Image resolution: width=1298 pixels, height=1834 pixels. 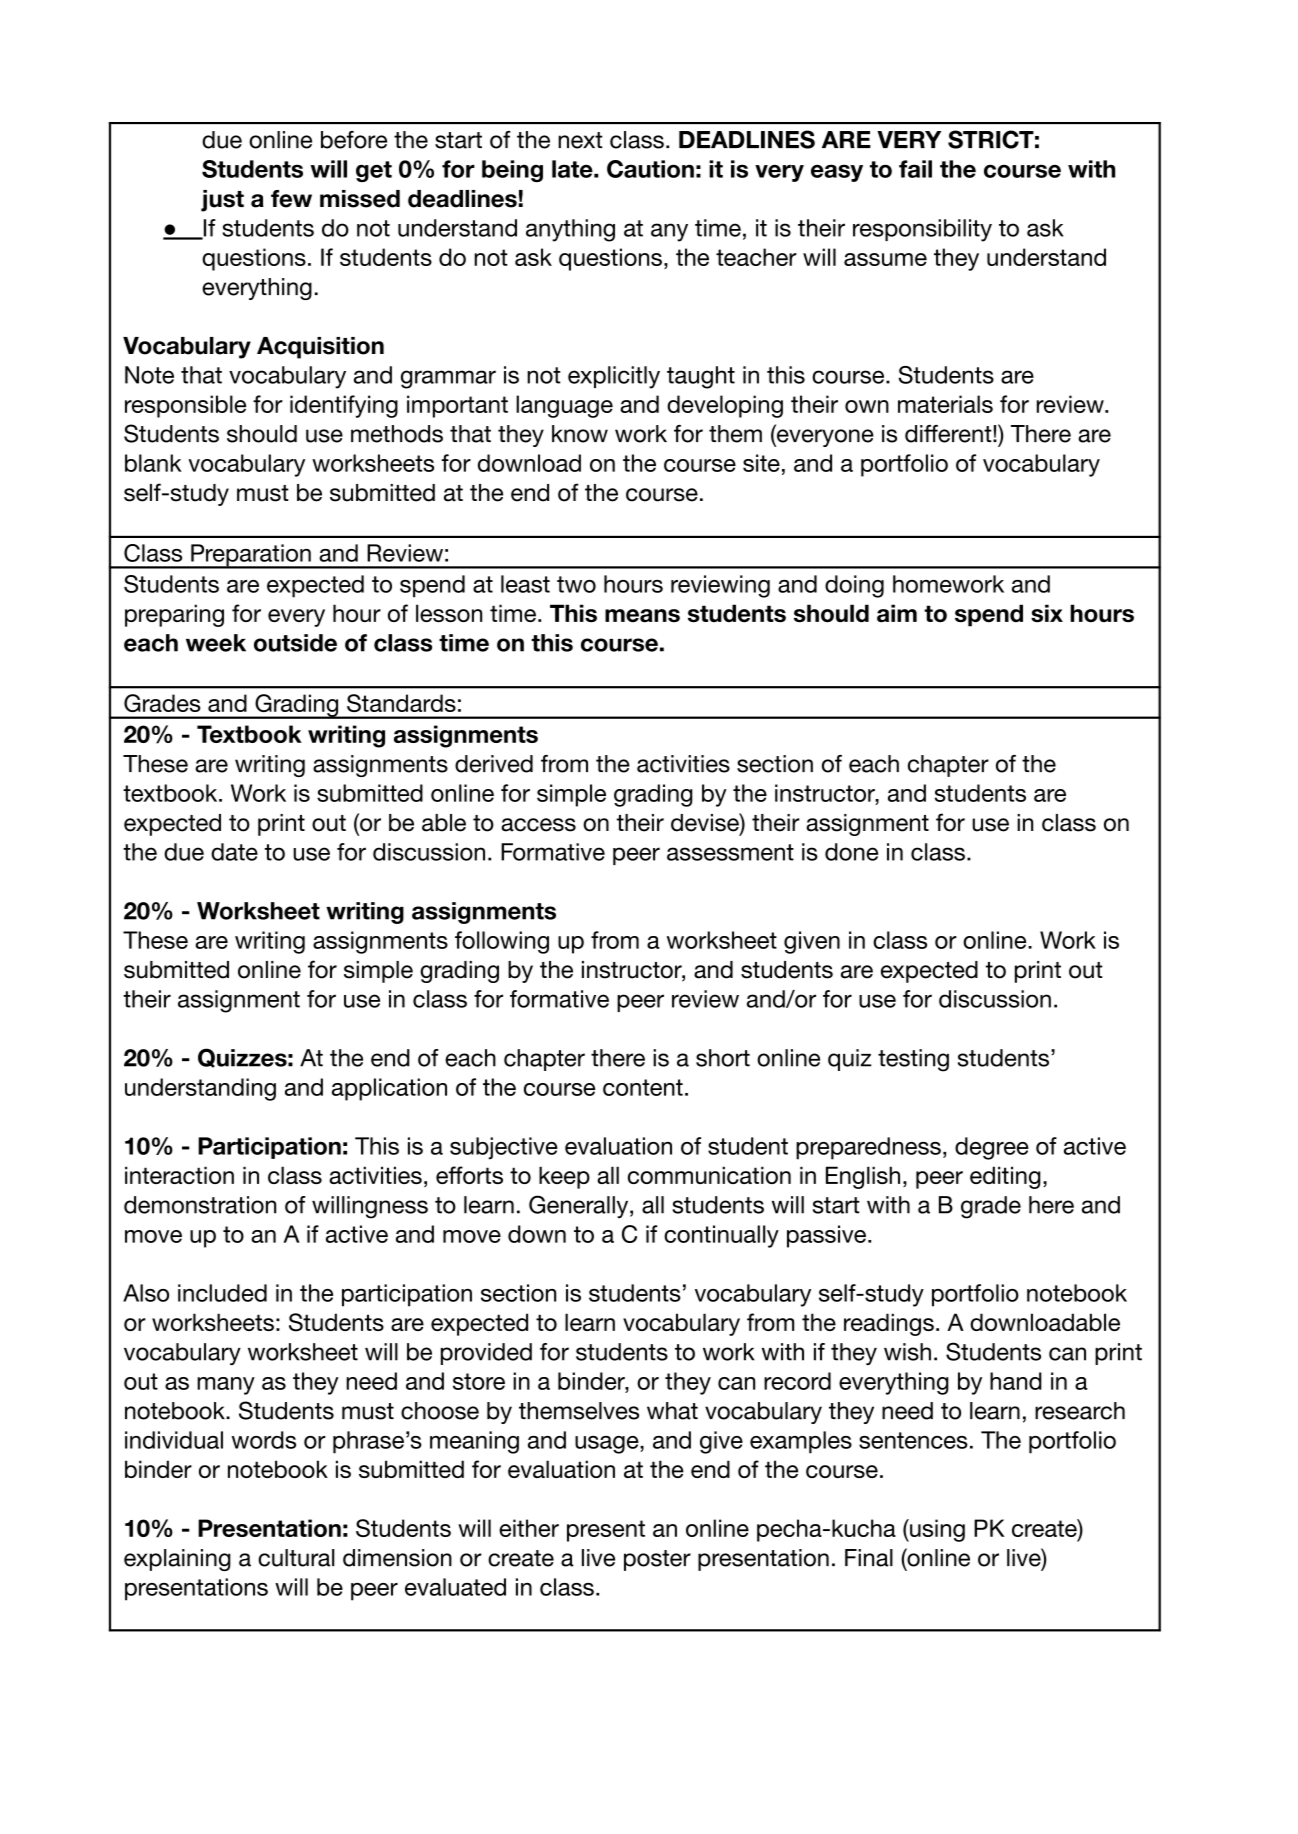 I want to click on Caution, so click(x=650, y=169).
